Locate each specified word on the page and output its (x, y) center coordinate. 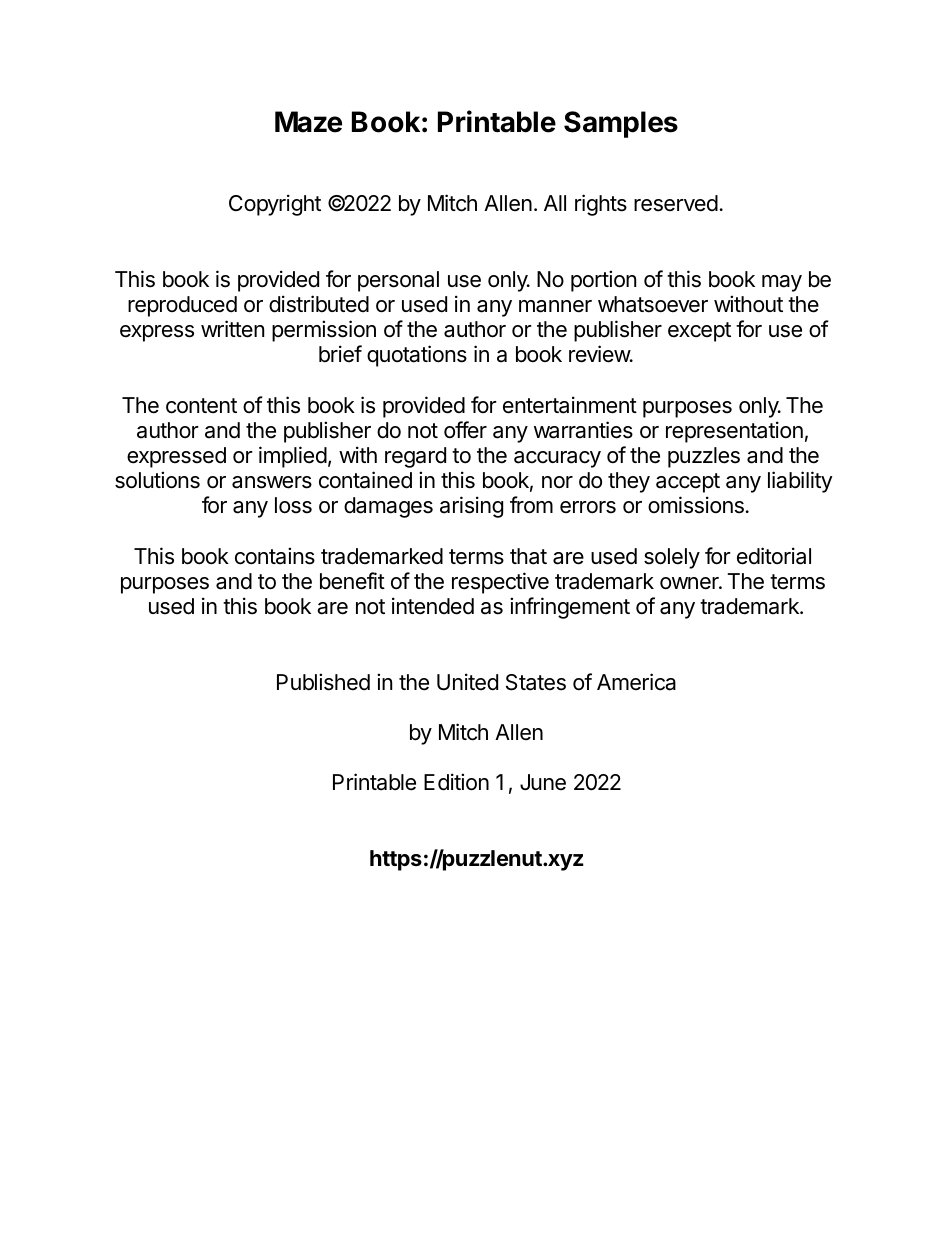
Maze (308, 122)
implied (293, 457)
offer (465, 430)
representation (734, 432)
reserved (676, 203)
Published (323, 682)
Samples (621, 124)
